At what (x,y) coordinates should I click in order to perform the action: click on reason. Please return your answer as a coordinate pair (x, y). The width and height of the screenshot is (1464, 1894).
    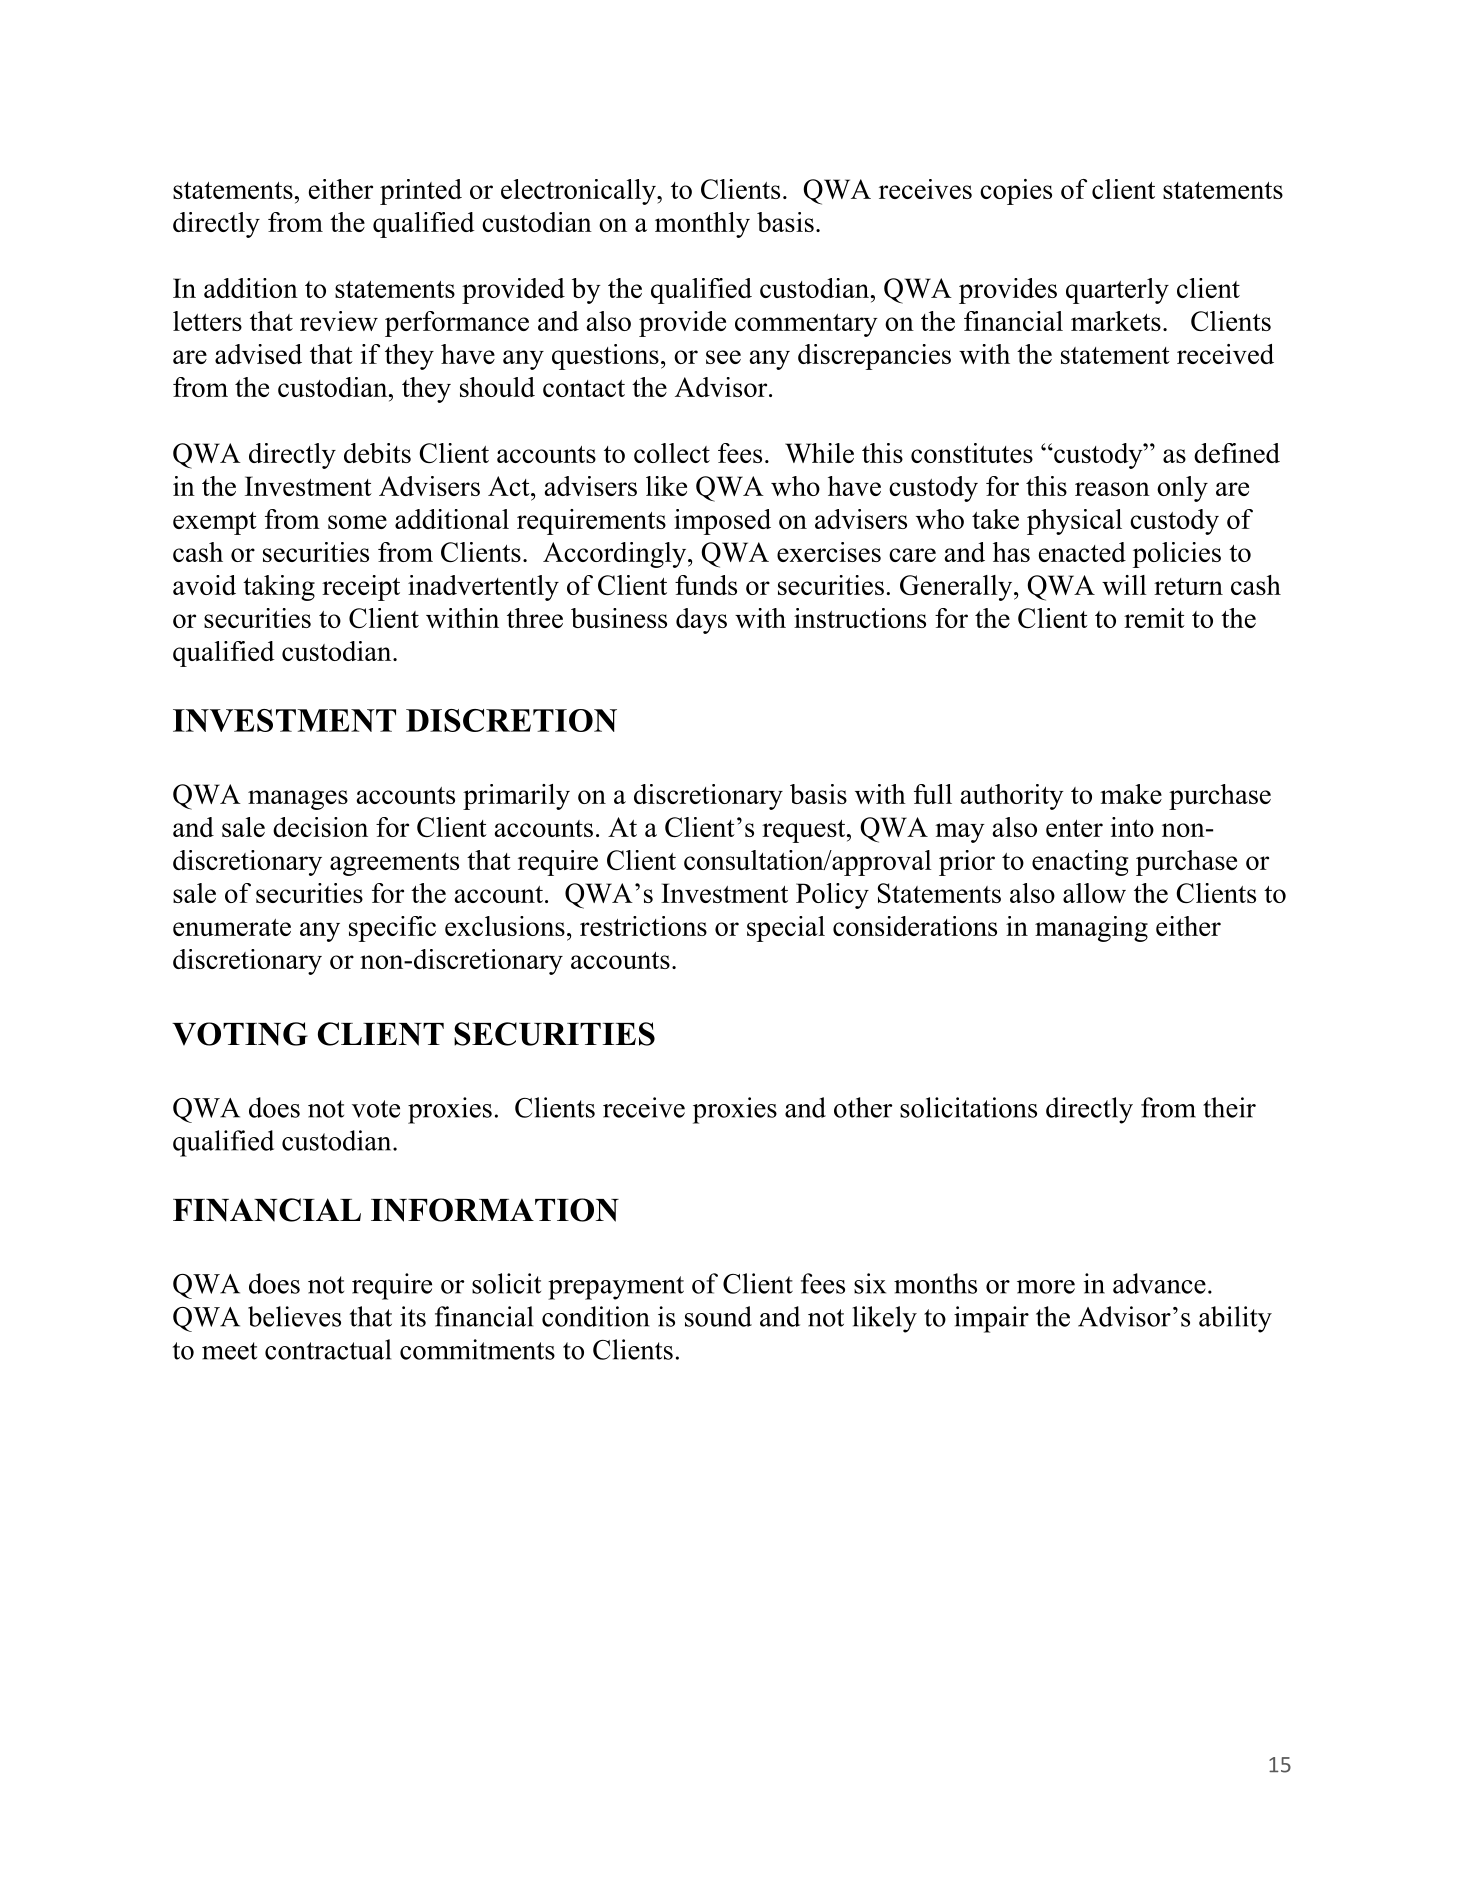
    Looking at the image, I should click on (1112, 489).
